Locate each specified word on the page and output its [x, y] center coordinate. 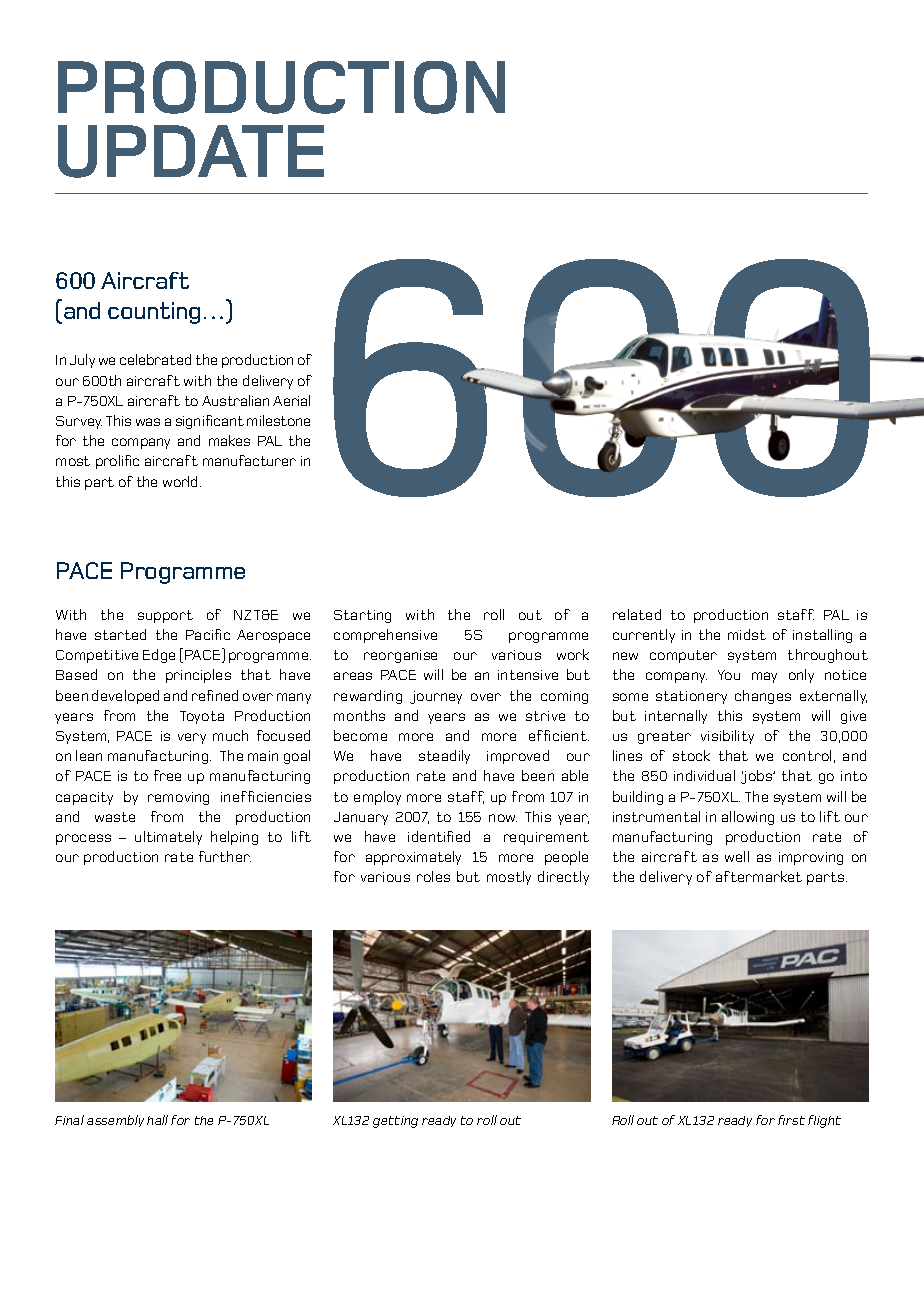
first [791, 1120]
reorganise [400, 656]
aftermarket [759, 876]
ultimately [168, 838]
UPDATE [191, 151]
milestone [278, 420]
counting [154, 313]
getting [395, 1122]
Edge [159, 656]
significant [210, 422]
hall [157, 1120]
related [637, 614]
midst [747, 634]
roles [433, 876]
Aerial [291, 400]
